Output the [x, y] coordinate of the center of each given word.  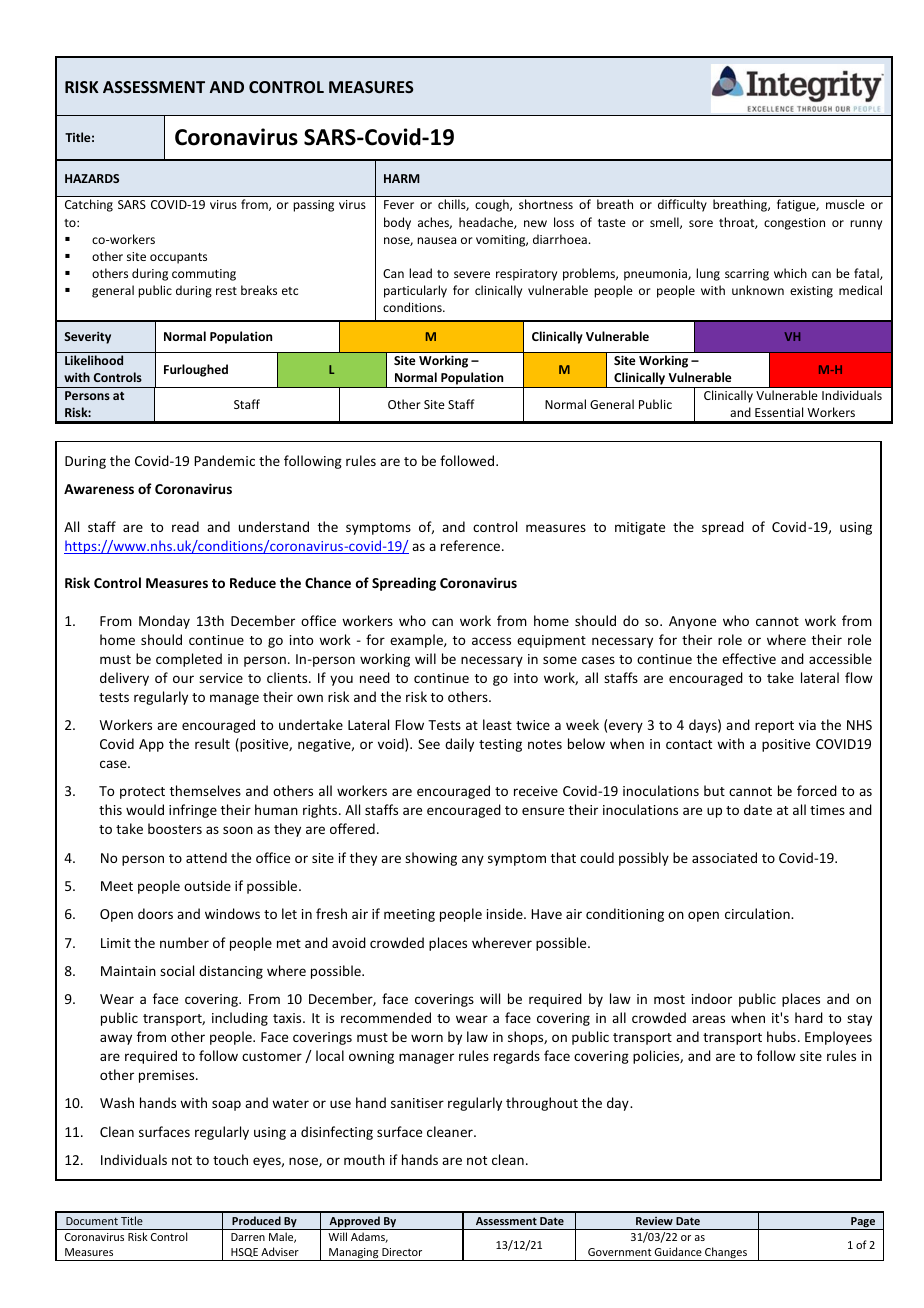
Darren [248, 1237]
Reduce [253, 582]
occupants [178, 258]
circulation [758, 913]
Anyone [692, 622]
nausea [436, 240]
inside [506, 913]
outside [207, 885]
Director [402, 1252]
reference [472, 545]
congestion [794, 224]
